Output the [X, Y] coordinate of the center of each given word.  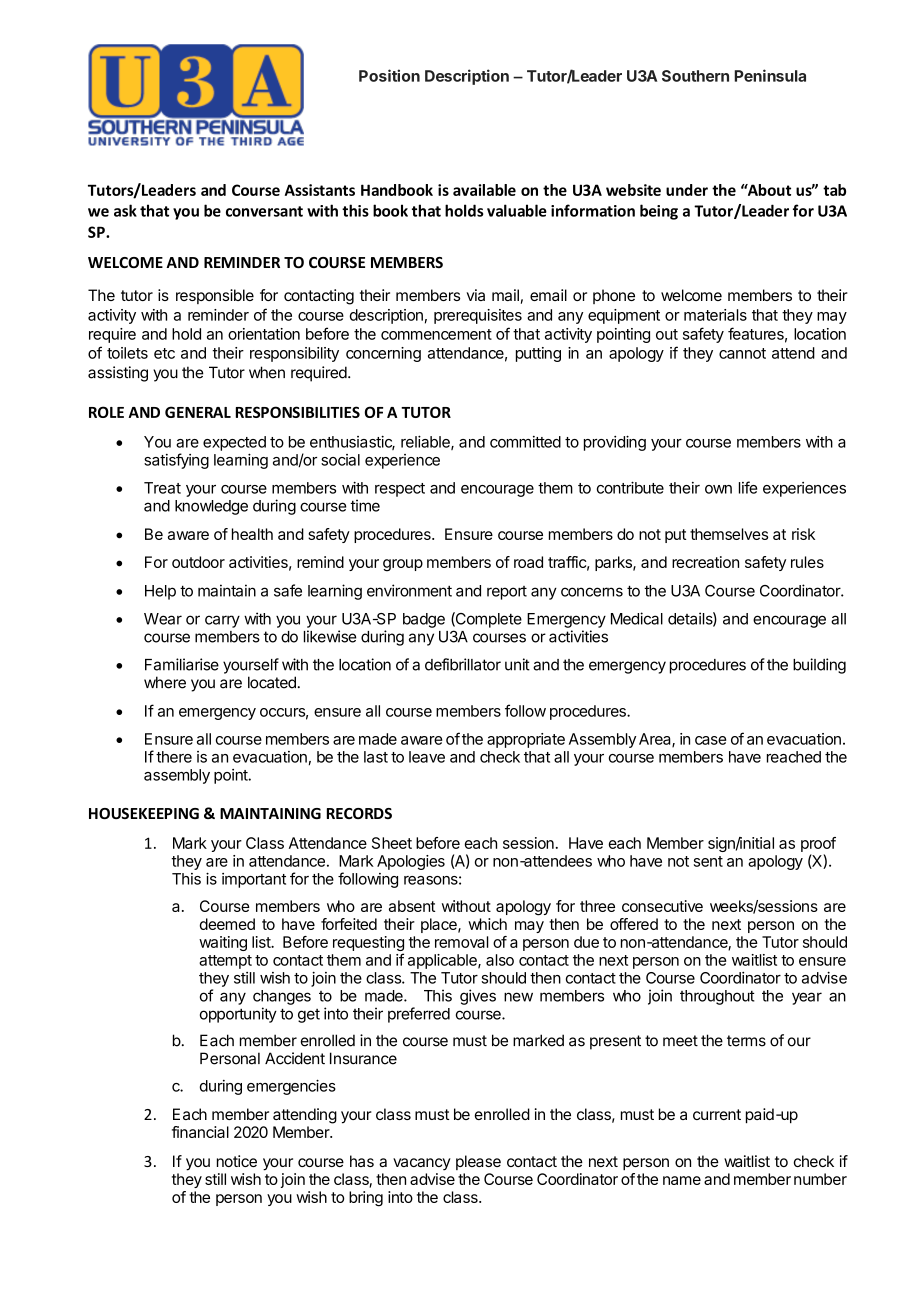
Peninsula [770, 75]
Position [389, 75]
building [819, 666]
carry [222, 621]
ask [125, 210]
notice [237, 1161]
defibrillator [463, 664]
